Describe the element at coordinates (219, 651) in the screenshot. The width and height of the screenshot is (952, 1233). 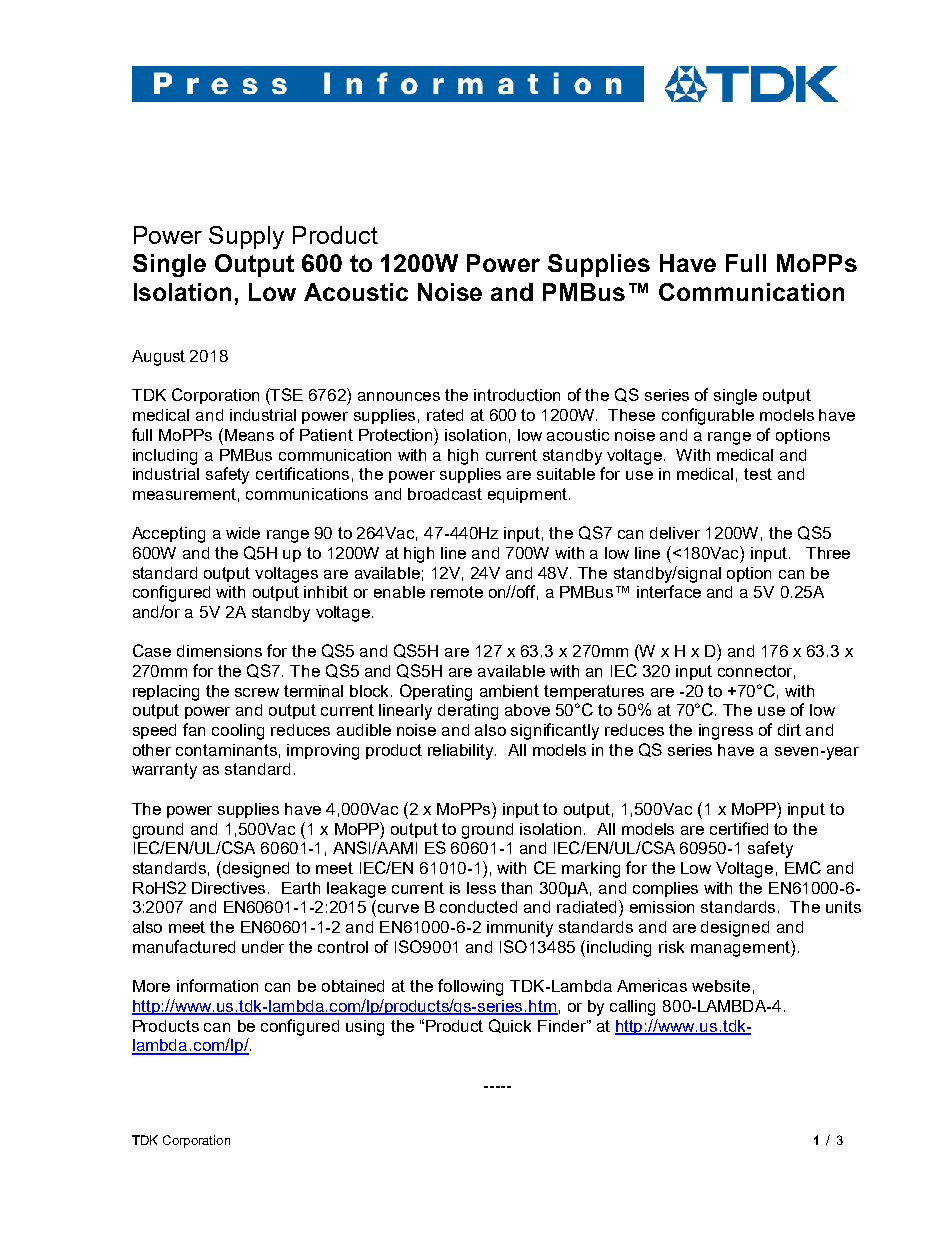
I see `dimensions` at that location.
